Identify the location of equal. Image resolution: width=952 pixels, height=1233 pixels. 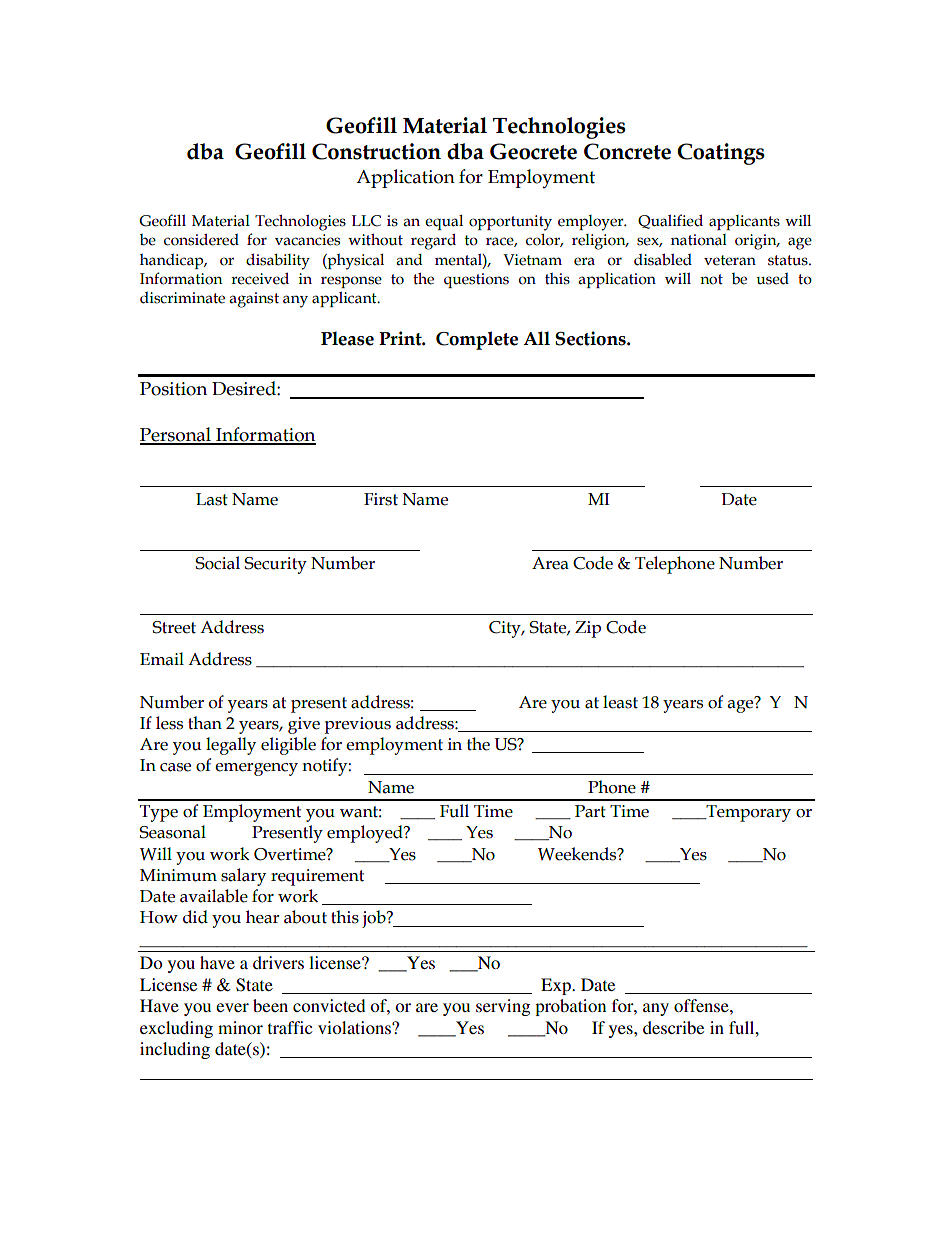
(444, 222).
